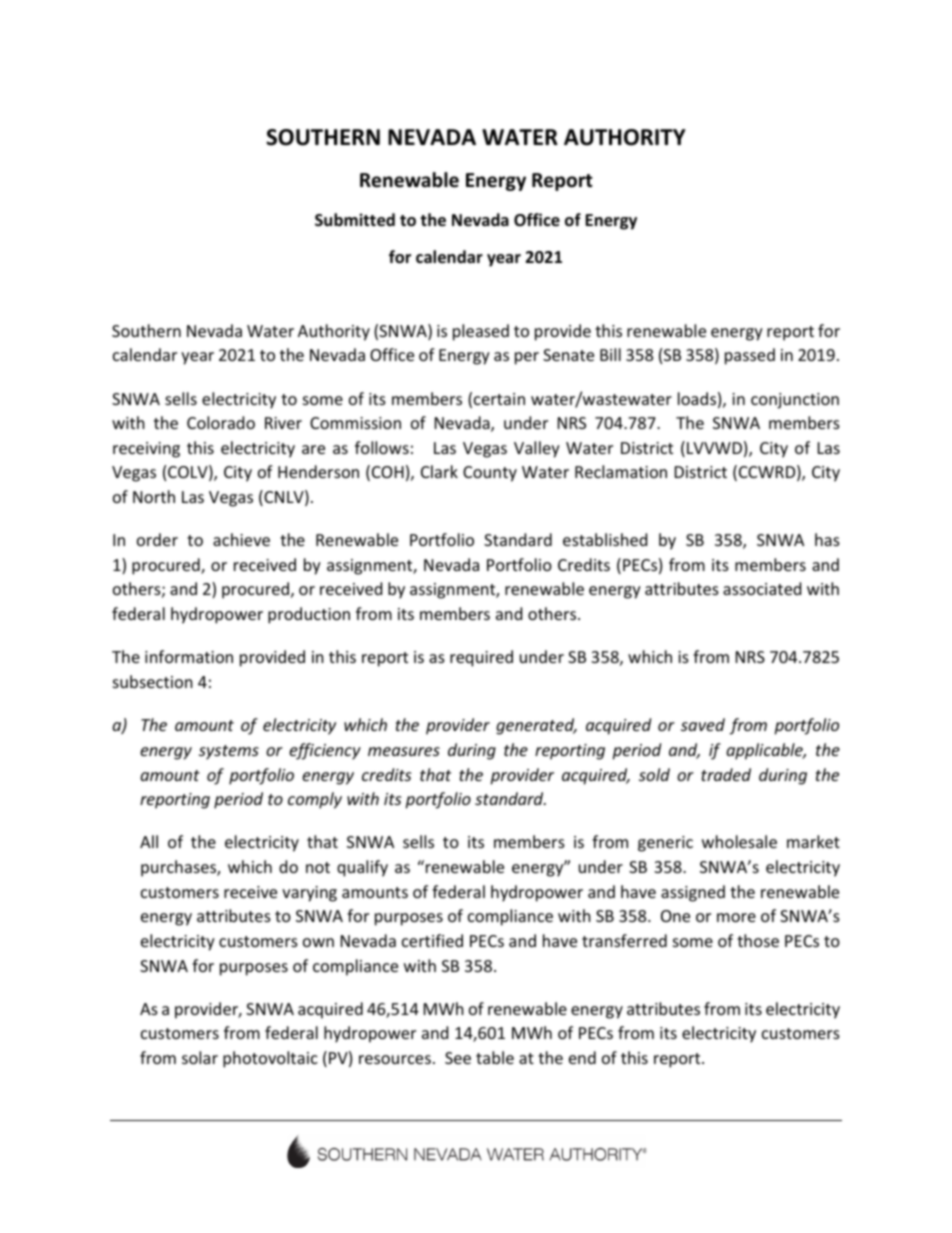 The height and width of the screenshot is (1233, 952). What do you see at coordinates (750, 356) in the screenshot?
I see `passed` at bounding box center [750, 356].
